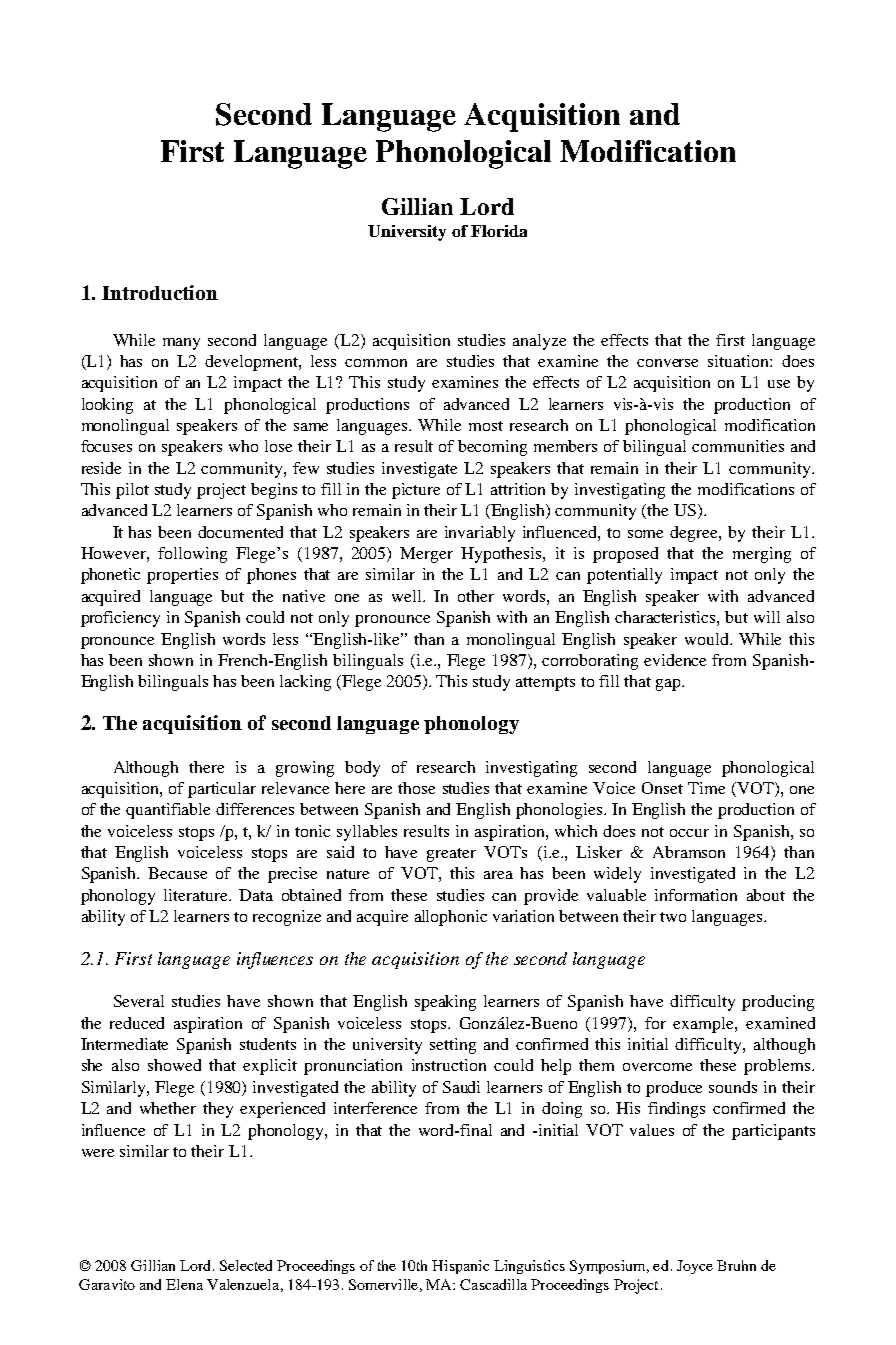 This screenshot has height=1345, width=896. I want to click on converse, so click(667, 363).
